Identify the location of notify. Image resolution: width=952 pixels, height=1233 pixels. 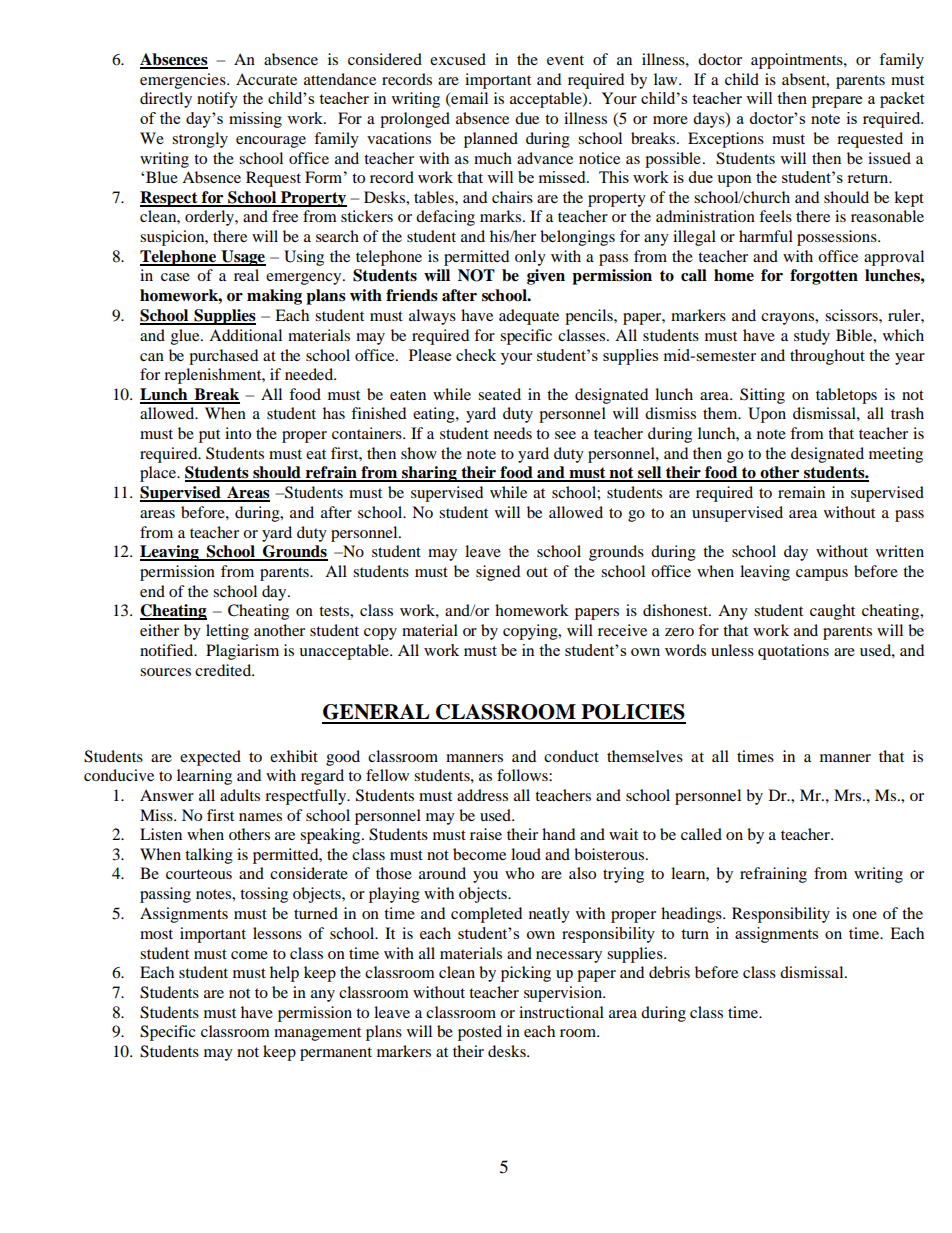
(217, 100).
